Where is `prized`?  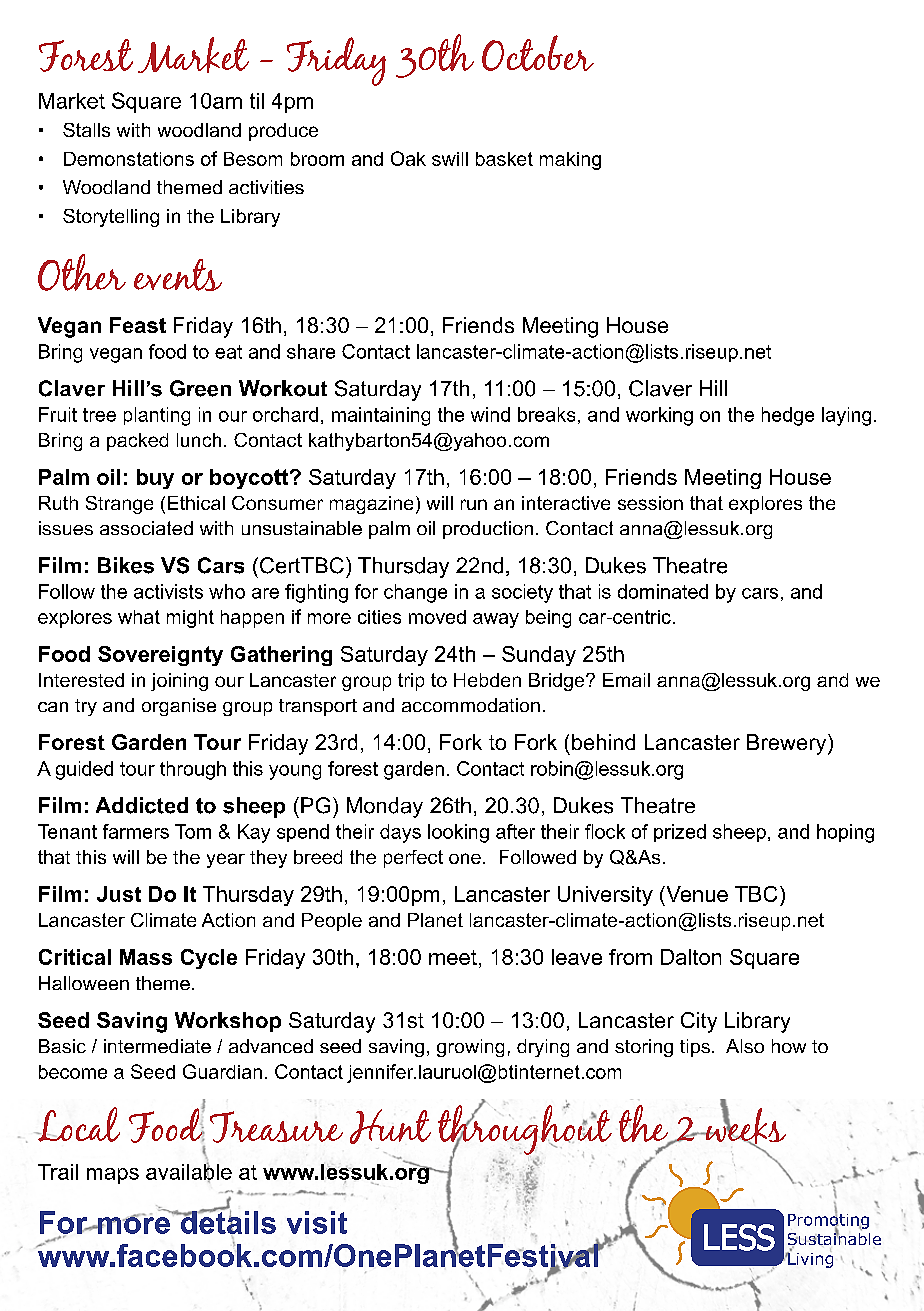 prized is located at coordinates (680, 833).
